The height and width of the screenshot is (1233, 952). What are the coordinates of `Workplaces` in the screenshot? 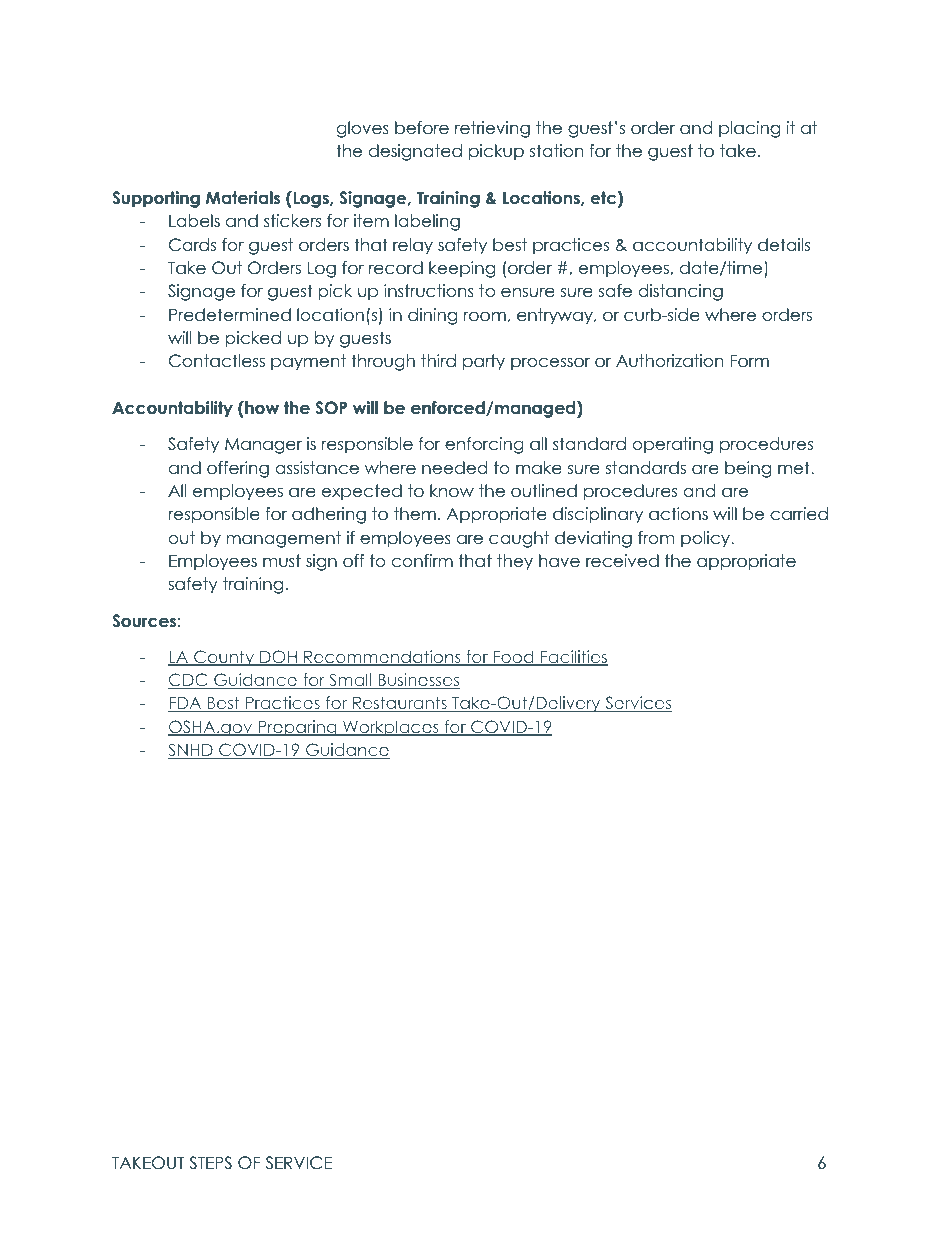 It's located at (390, 728).
